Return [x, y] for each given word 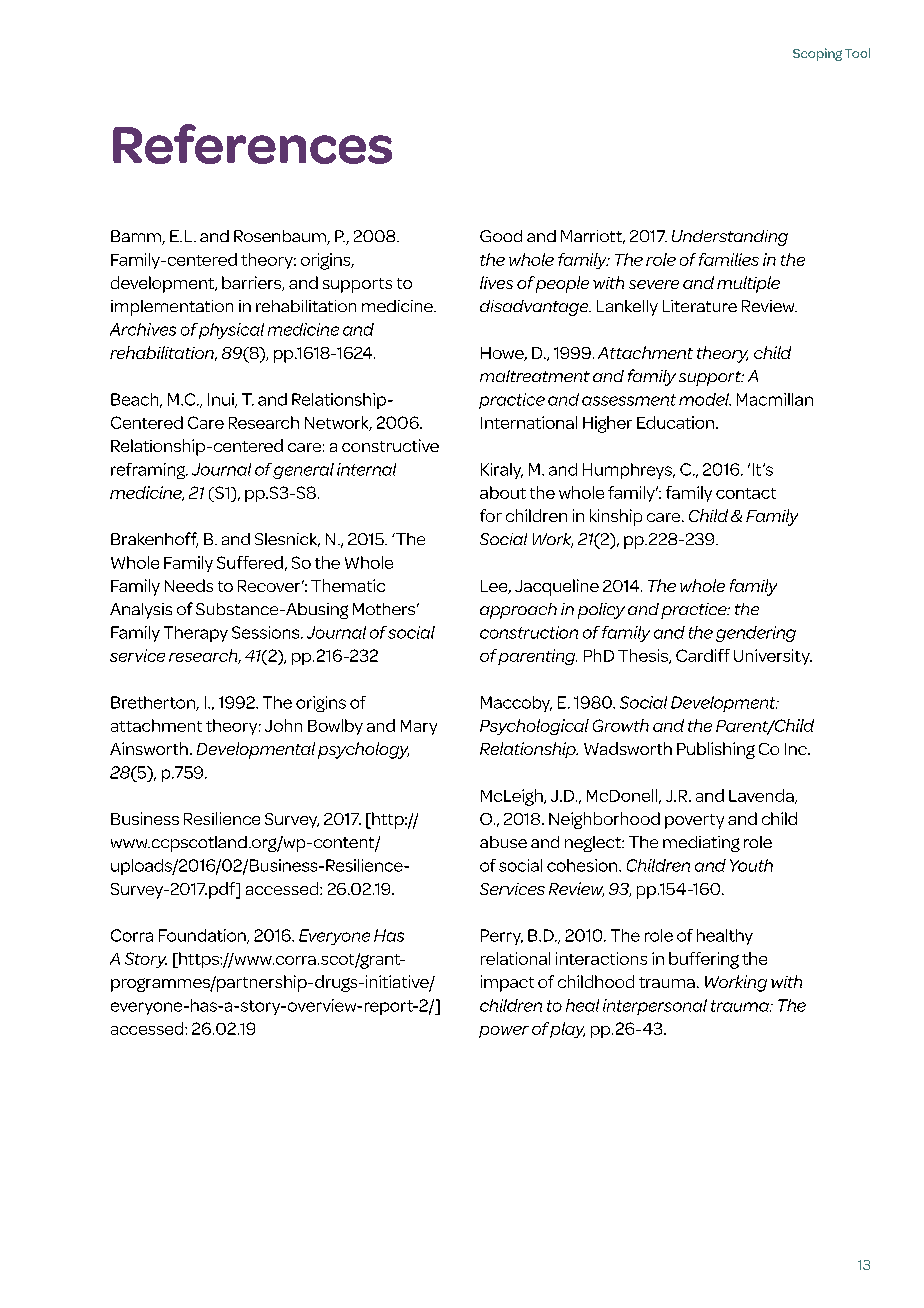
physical [231, 331]
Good [501, 236]
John [283, 725]
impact [507, 983]
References [252, 144]
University [773, 657]
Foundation [203, 936]
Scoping [817, 54]
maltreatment [535, 376]
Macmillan [775, 399]
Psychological [534, 727]
